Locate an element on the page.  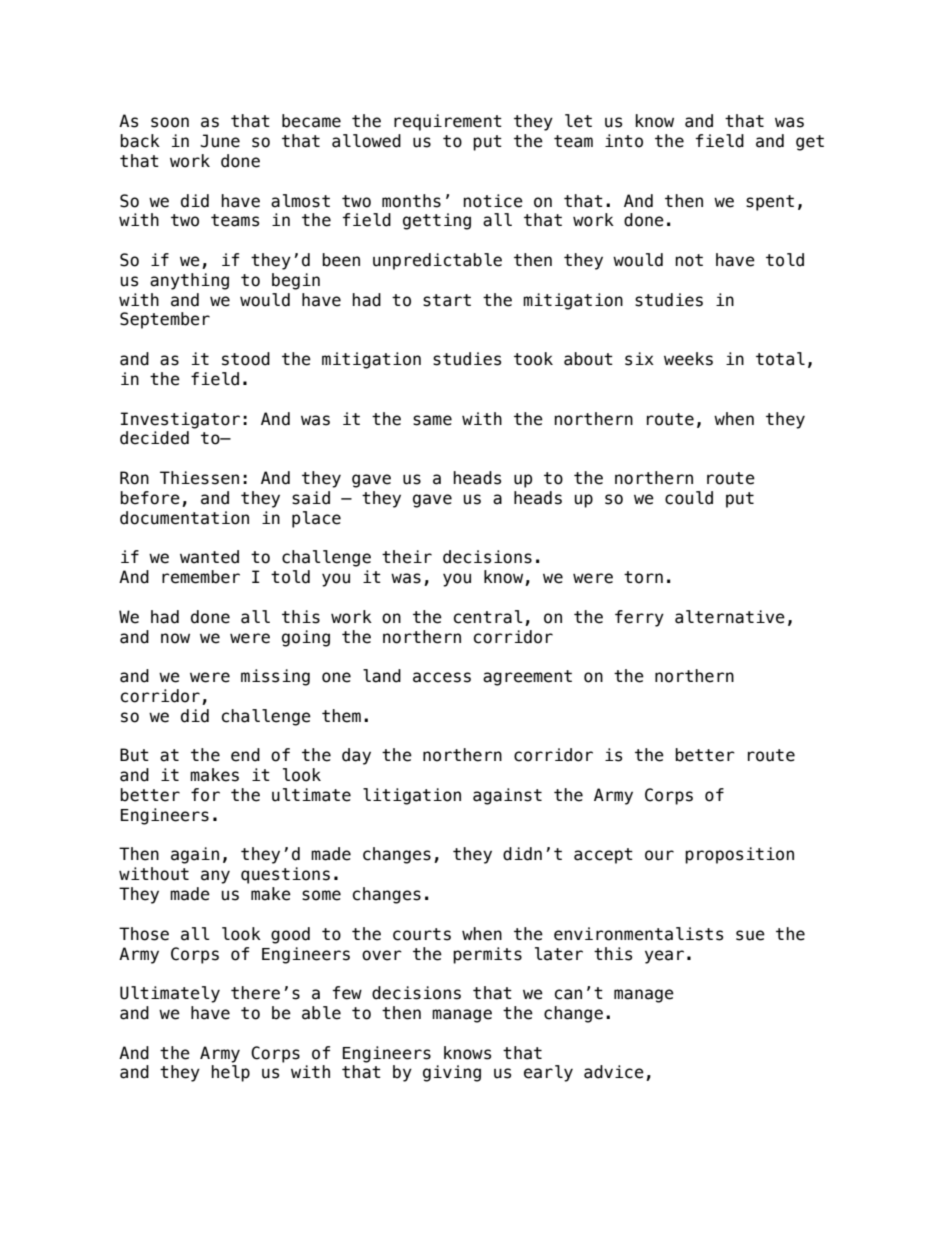
June is located at coordinates (220, 141).
